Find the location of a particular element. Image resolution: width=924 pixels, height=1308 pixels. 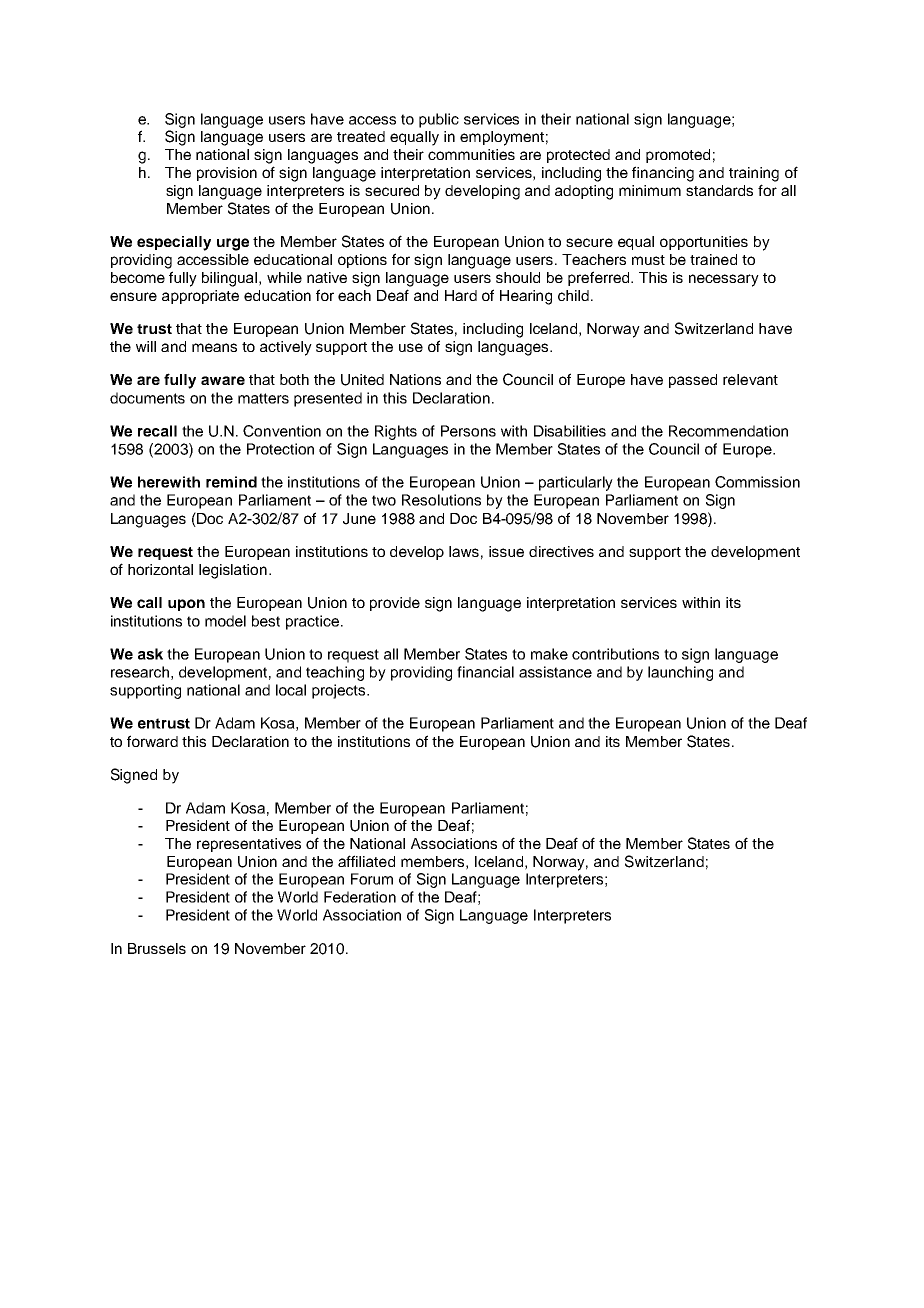

Federation is located at coordinates (360, 897).
